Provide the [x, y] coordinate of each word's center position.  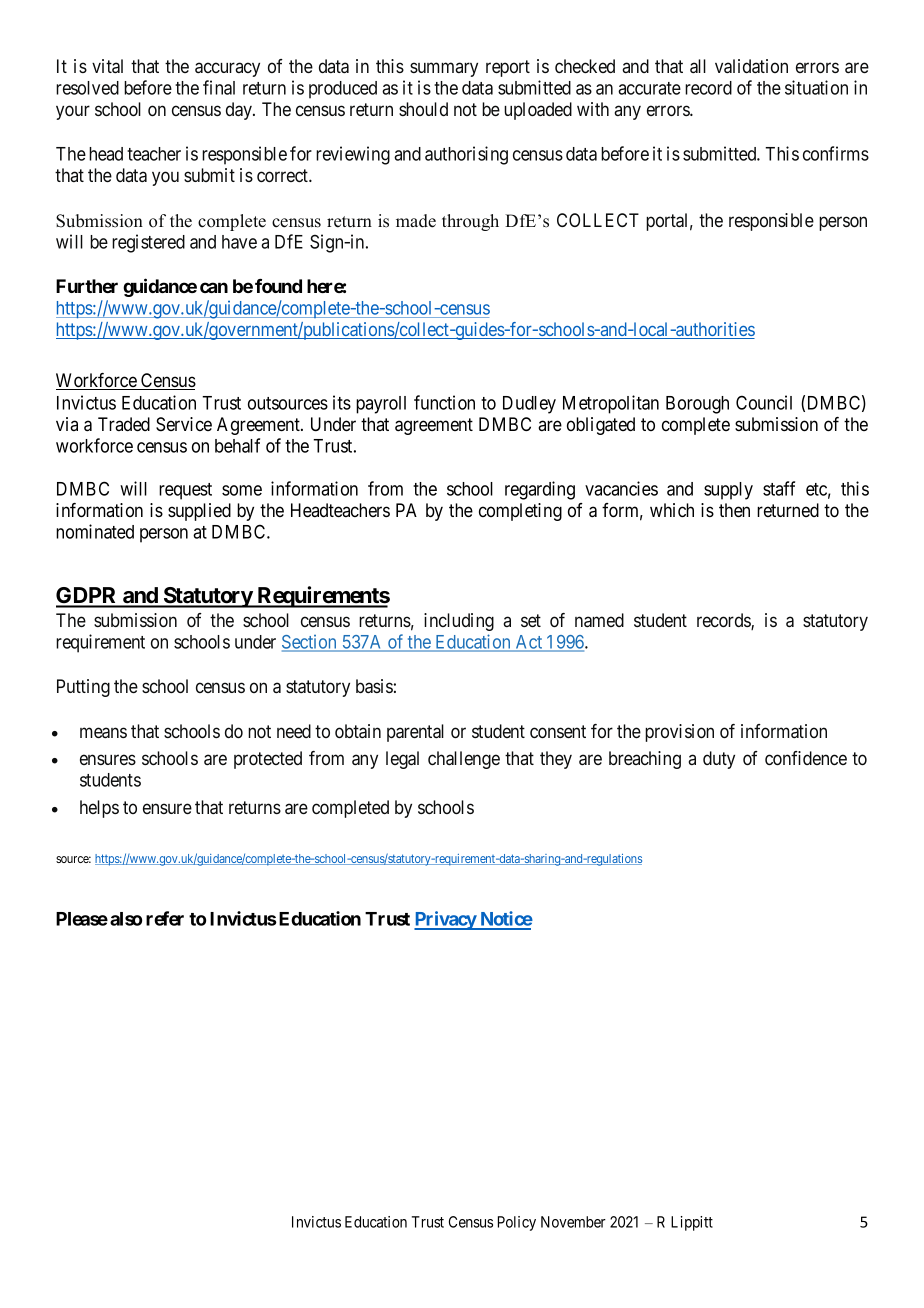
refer [165, 918]
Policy [517, 1223]
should [423, 109]
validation [751, 66]
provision [679, 733]
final [219, 87]
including [459, 622]
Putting [83, 688]
